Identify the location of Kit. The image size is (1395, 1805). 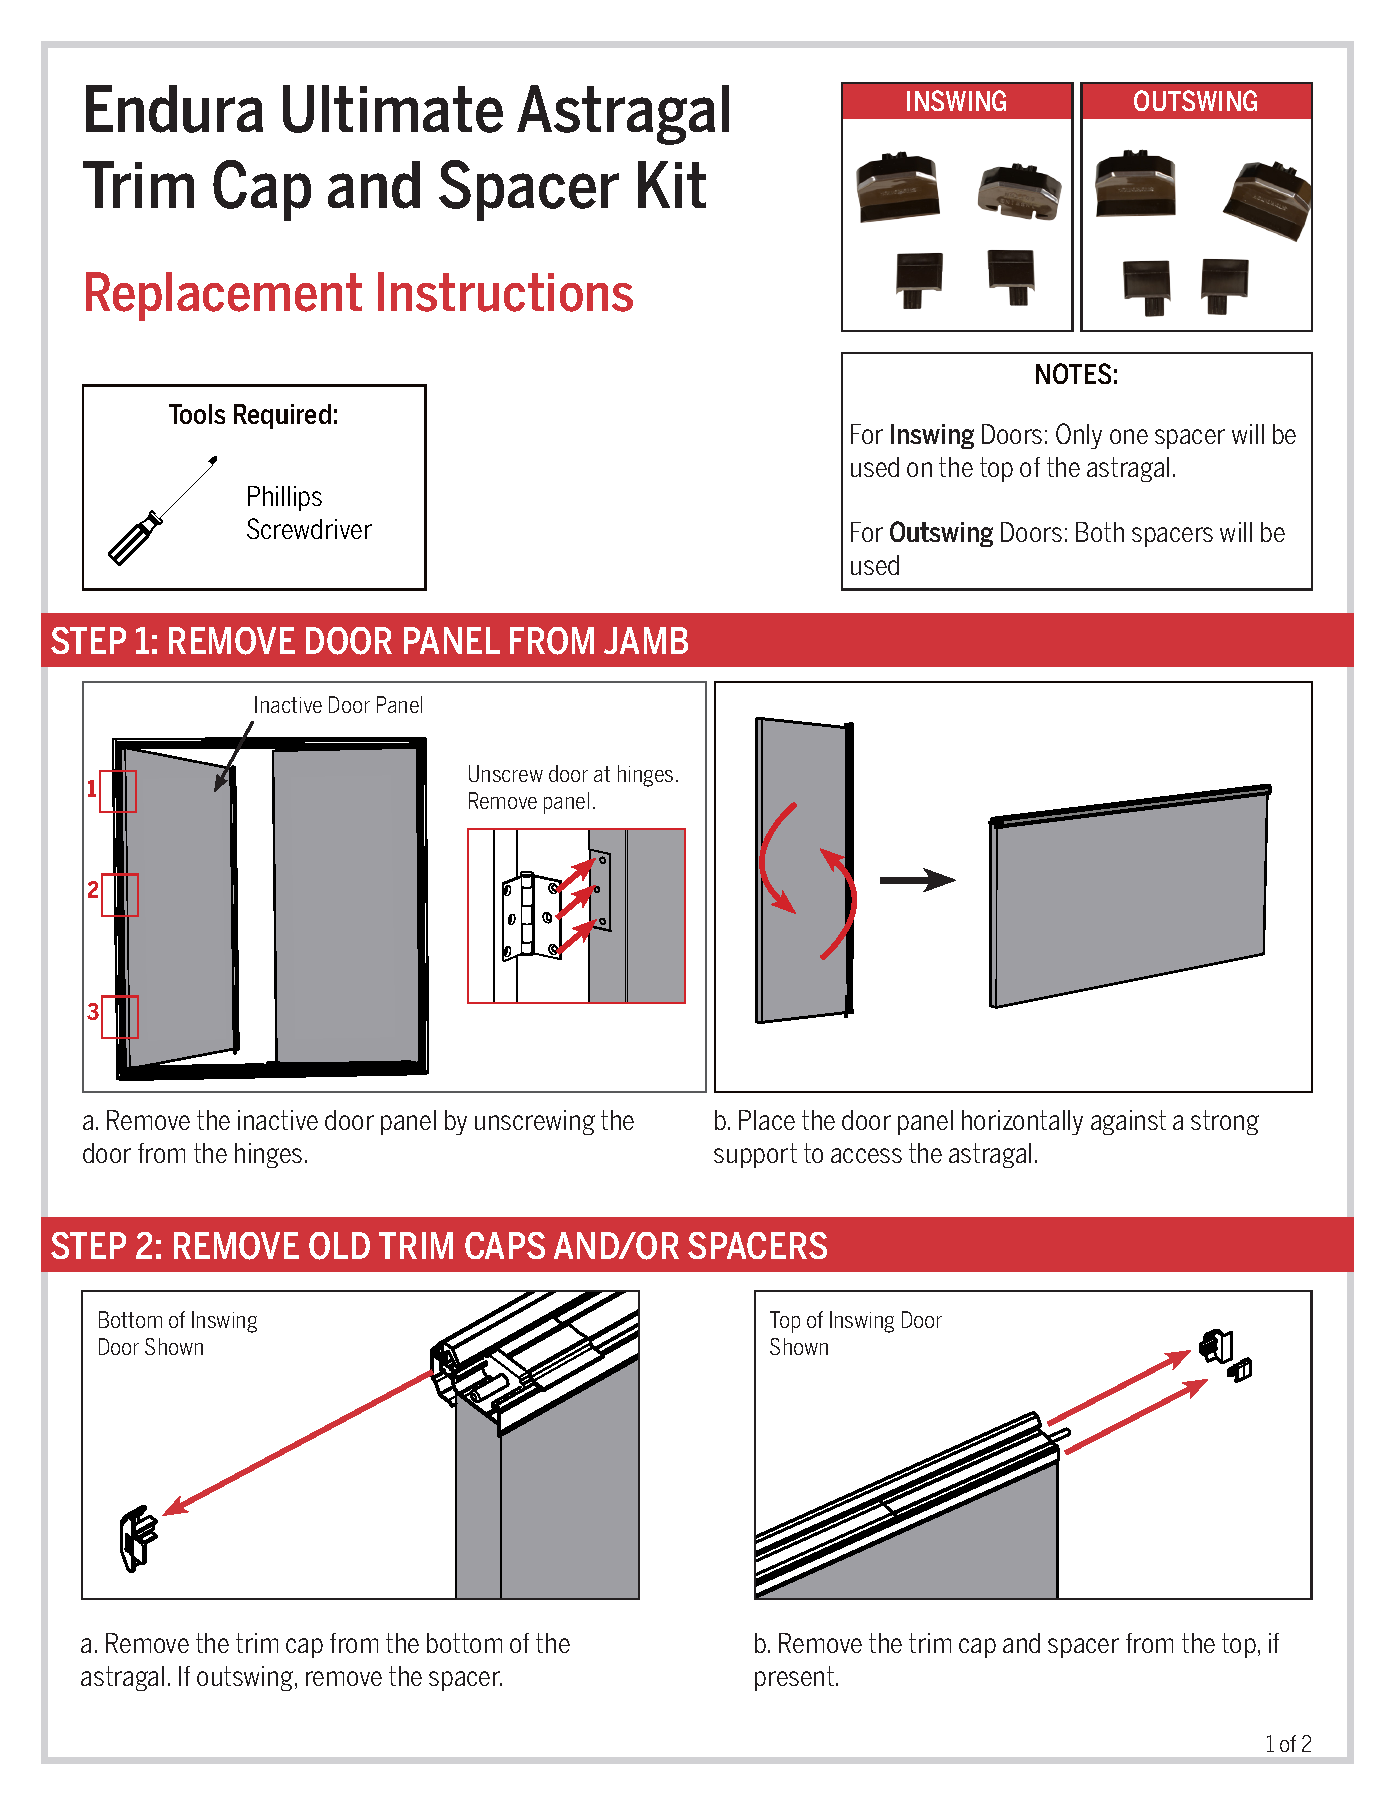
(672, 184).
